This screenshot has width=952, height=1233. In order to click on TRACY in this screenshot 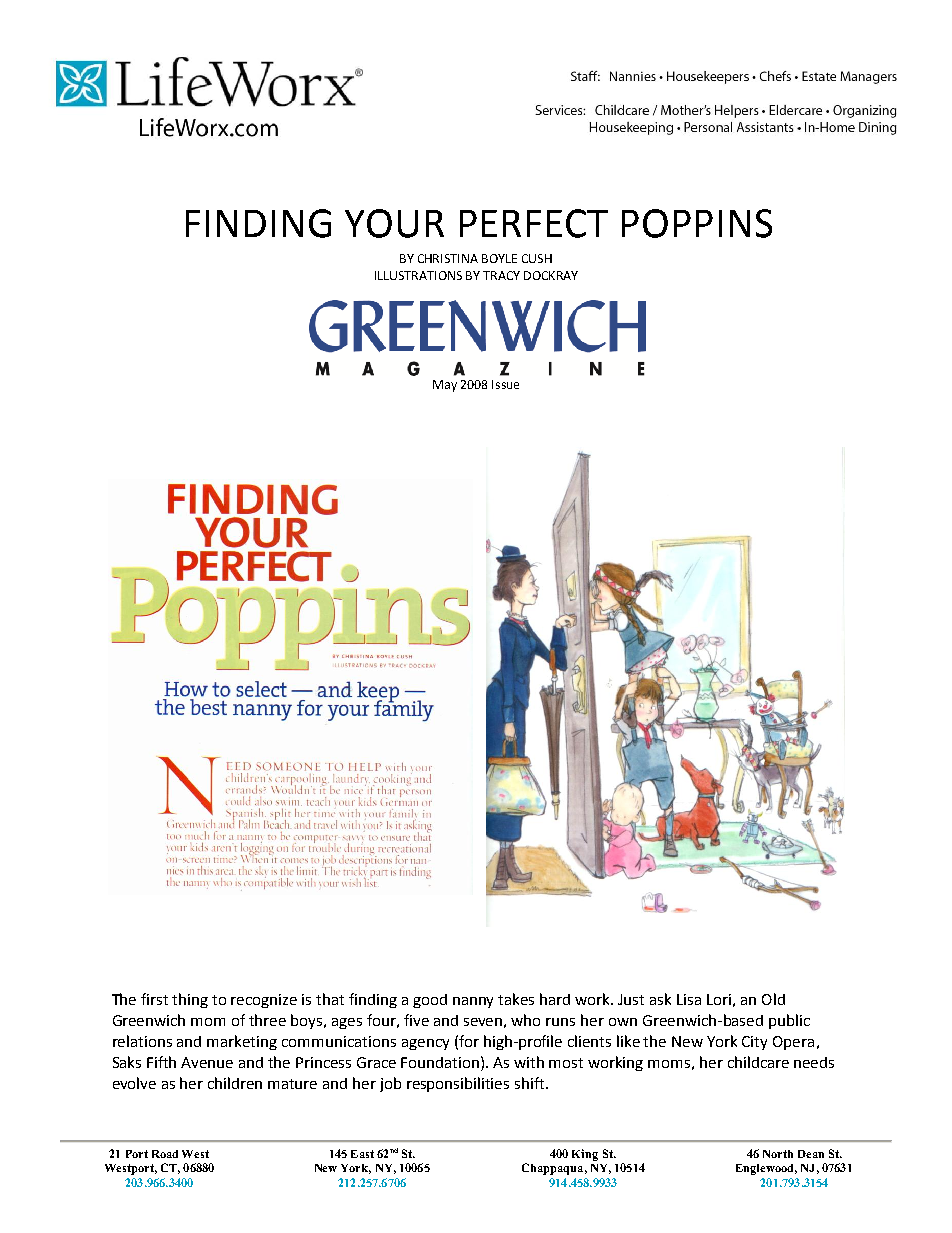, I will do `click(501, 275)`.
